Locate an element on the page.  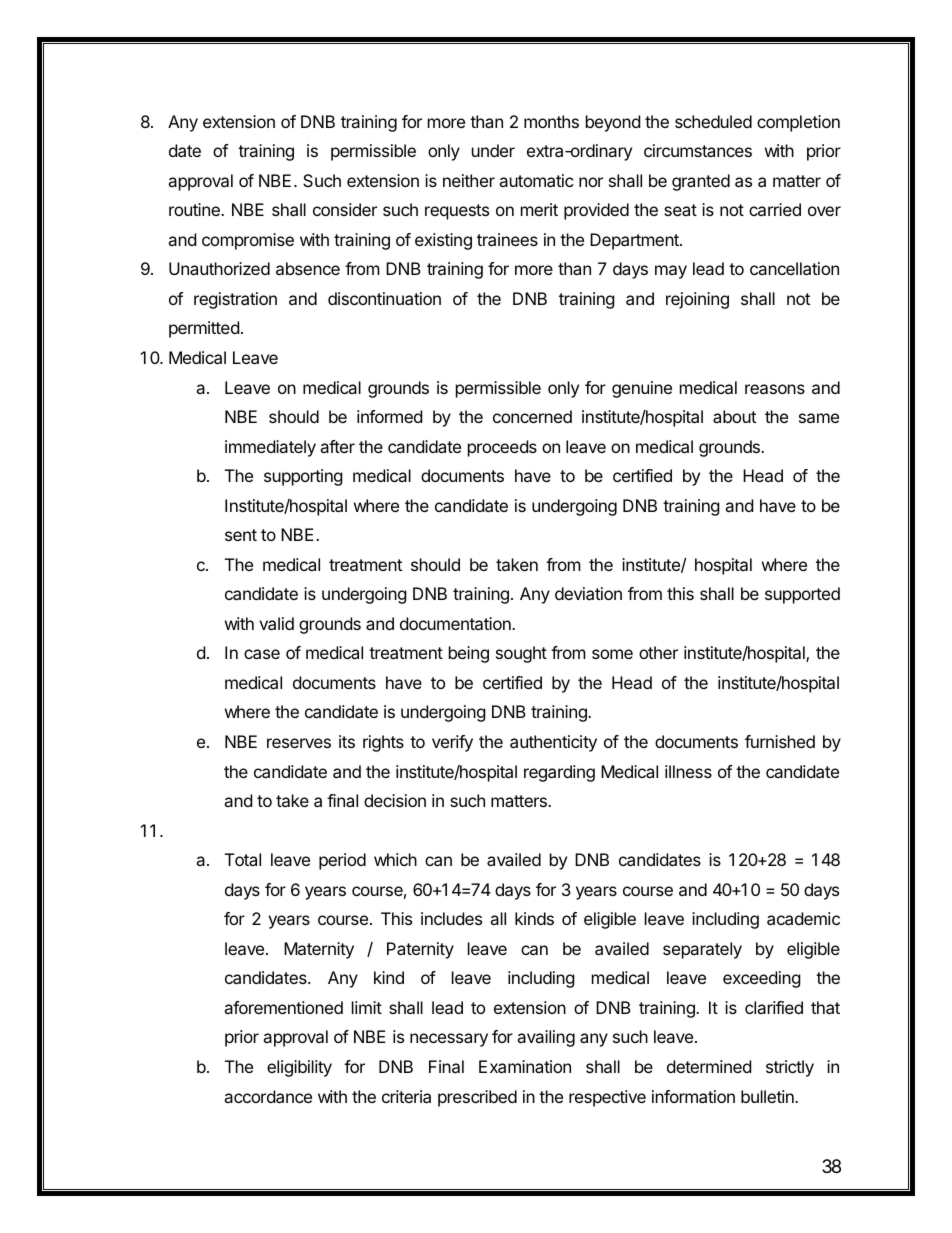
immediately is located at coordinates (270, 448).
